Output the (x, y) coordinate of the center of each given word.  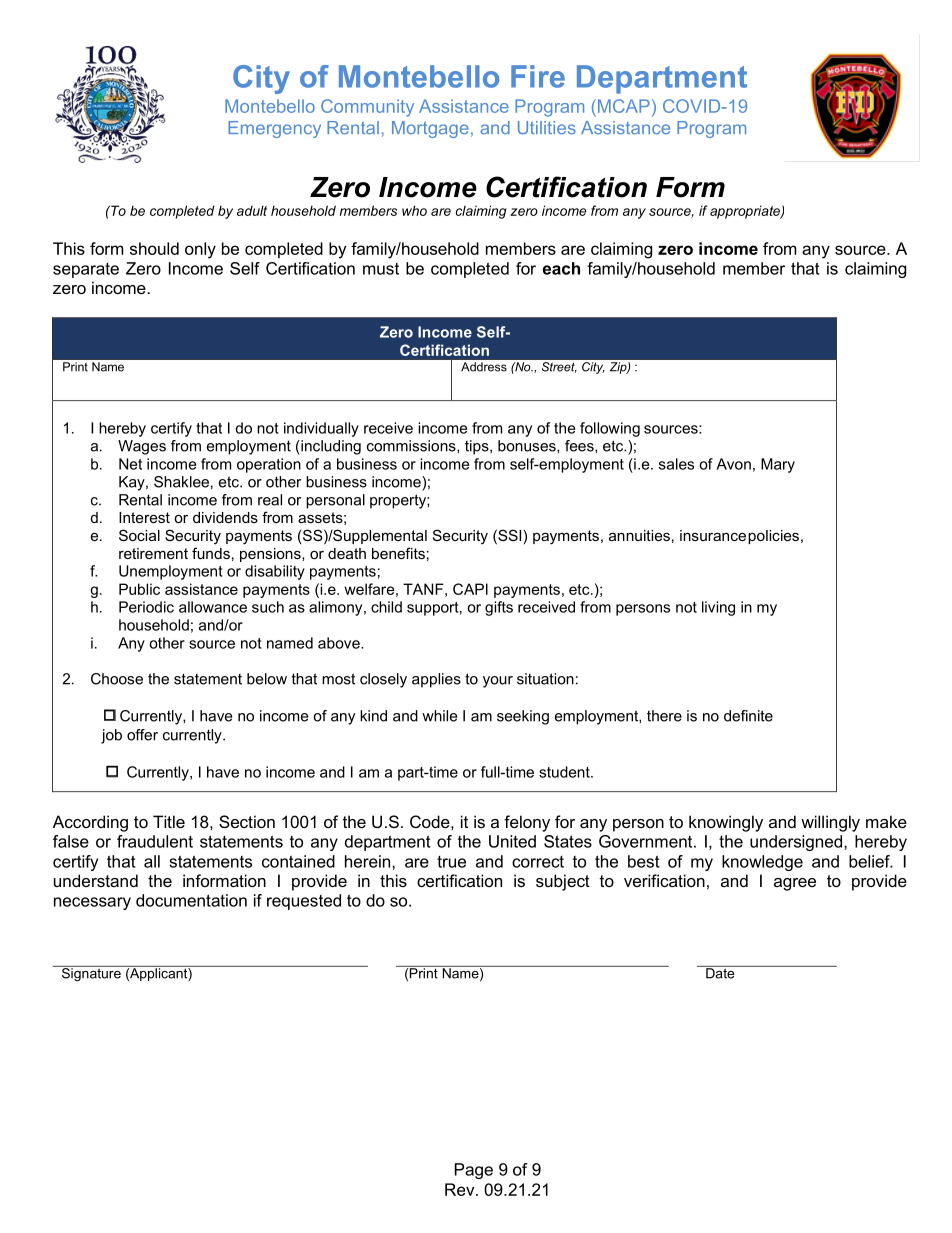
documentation (191, 900)
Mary (778, 465)
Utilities (547, 128)
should (154, 248)
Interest (144, 517)
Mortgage (430, 129)
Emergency (274, 129)
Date (720, 972)
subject (563, 882)
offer (142, 735)
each (561, 268)
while (439, 716)
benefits (398, 553)
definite (748, 716)
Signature (91, 973)
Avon (733, 464)
